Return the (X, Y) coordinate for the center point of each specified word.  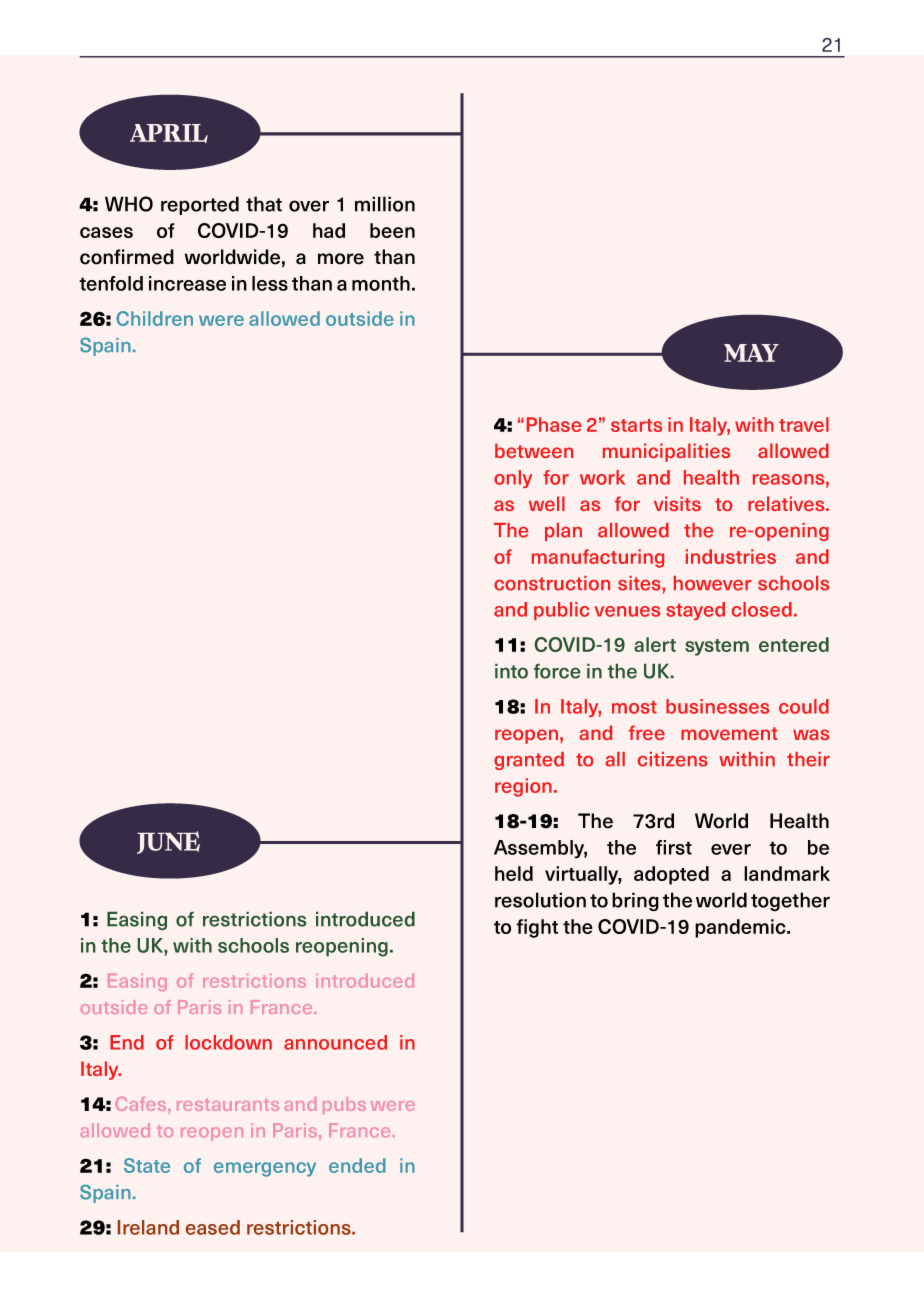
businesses (717, 706)
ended (357, 1165)
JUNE (168, 842)
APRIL (169, 133)
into (511, 671)
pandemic (741, 928)
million (385, 204)
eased (213, 1227)
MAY (751, 353)
